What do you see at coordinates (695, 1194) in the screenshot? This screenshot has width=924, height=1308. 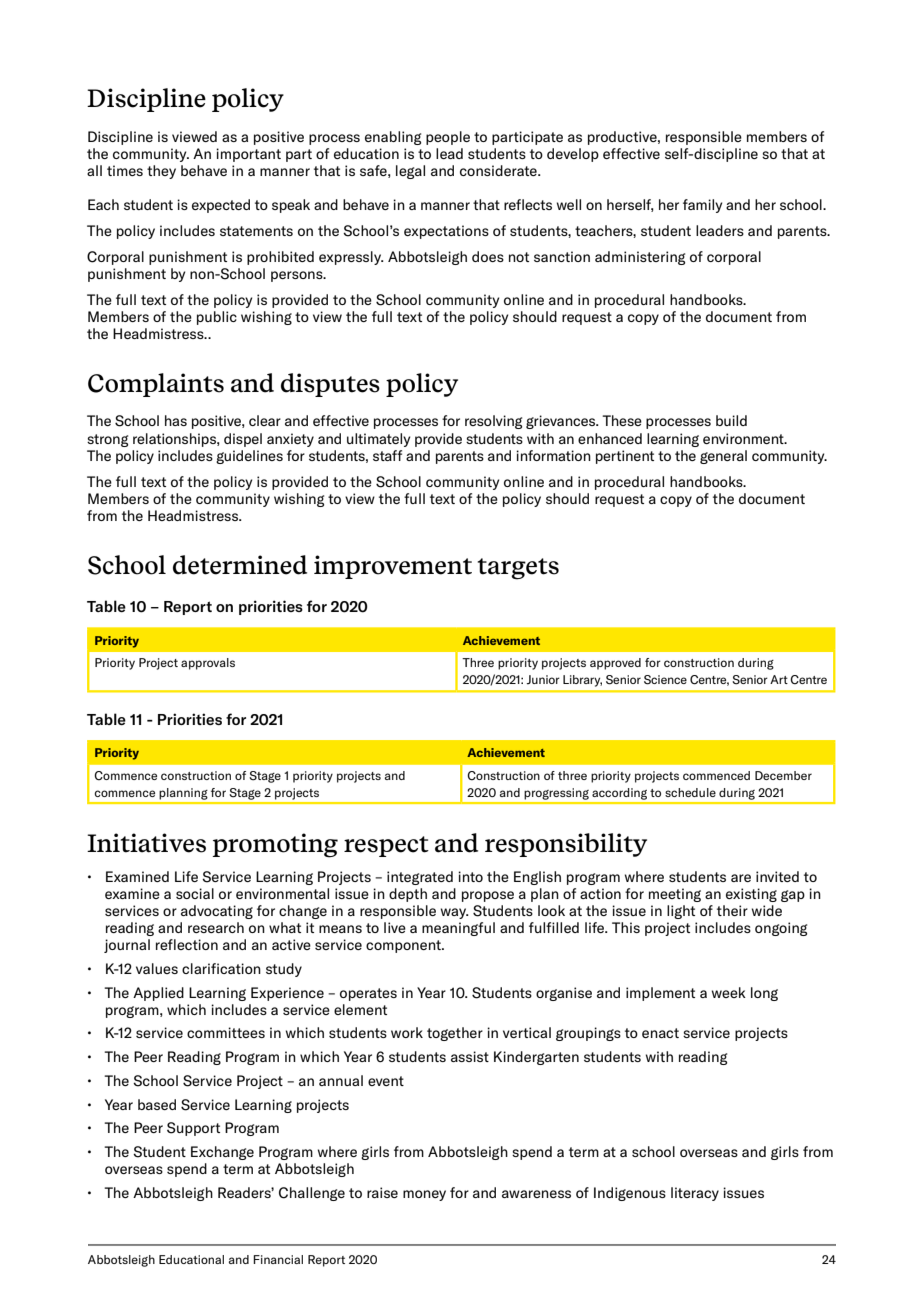 I see `literacy` at bounding box center [695, 1194].
